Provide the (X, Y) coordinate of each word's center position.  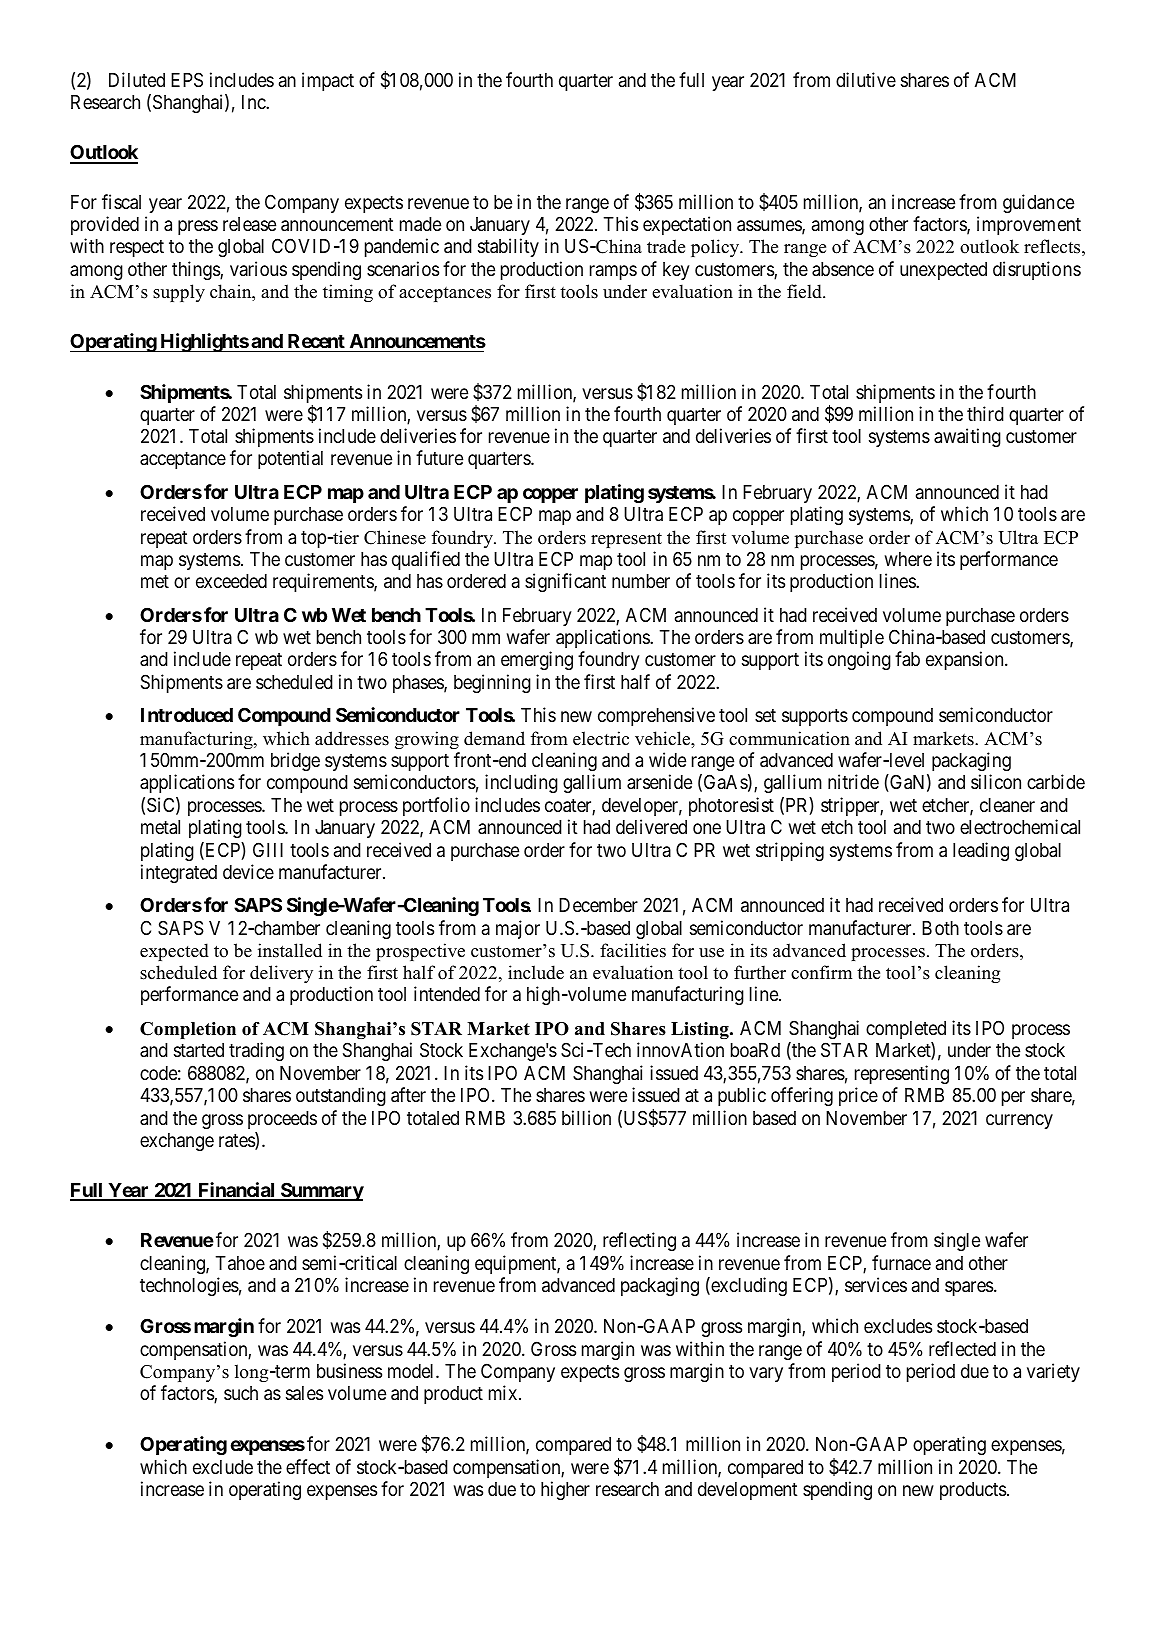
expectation (687, 225)
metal (160, 827)
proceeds (282, 1120)
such (241, 1393)
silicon (996, 781)
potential (290, 459)
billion (586, 1117)
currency (1019, 1121)
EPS (187, 80)
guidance (1038, 203)
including (521, 783)
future (439, 457)
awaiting (967, 437)
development (747, 1491)
